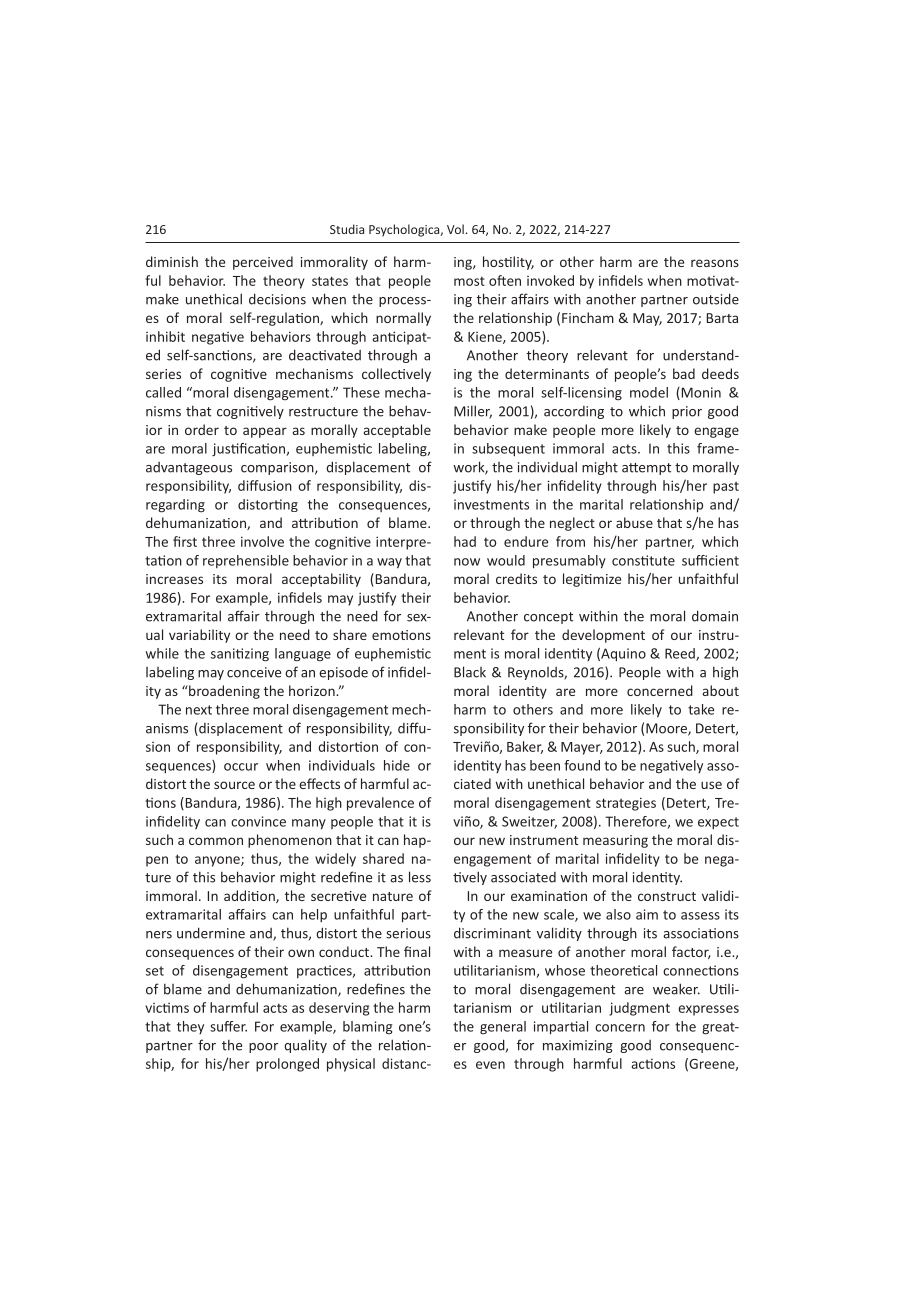  Describe the element at coordinates (469, 281) in the screenshot. I see `most` at that location.
